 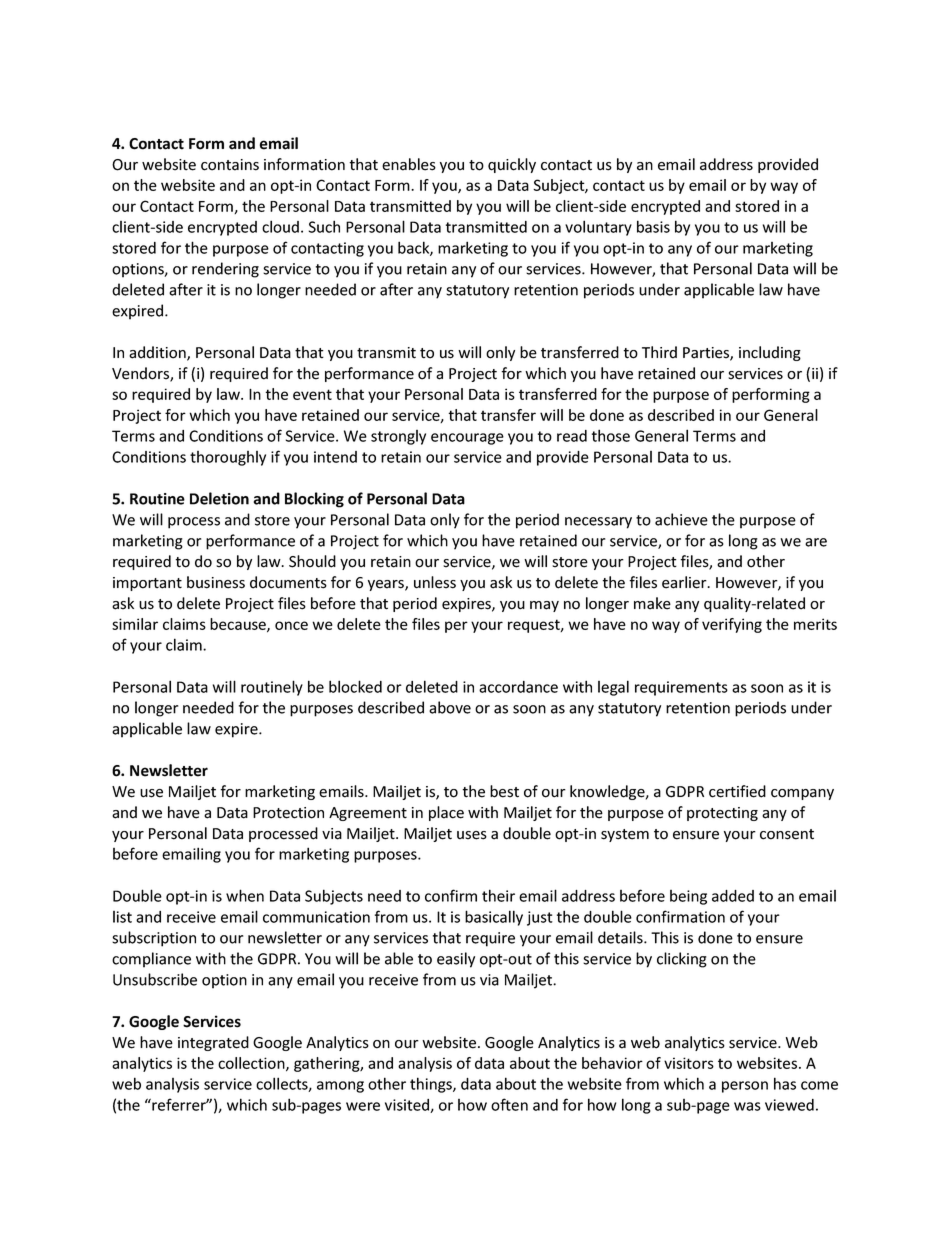 What do you see at coordinates (732, 625) in the screenshot?
I see `verifying` at bounding box center [732, 625].
